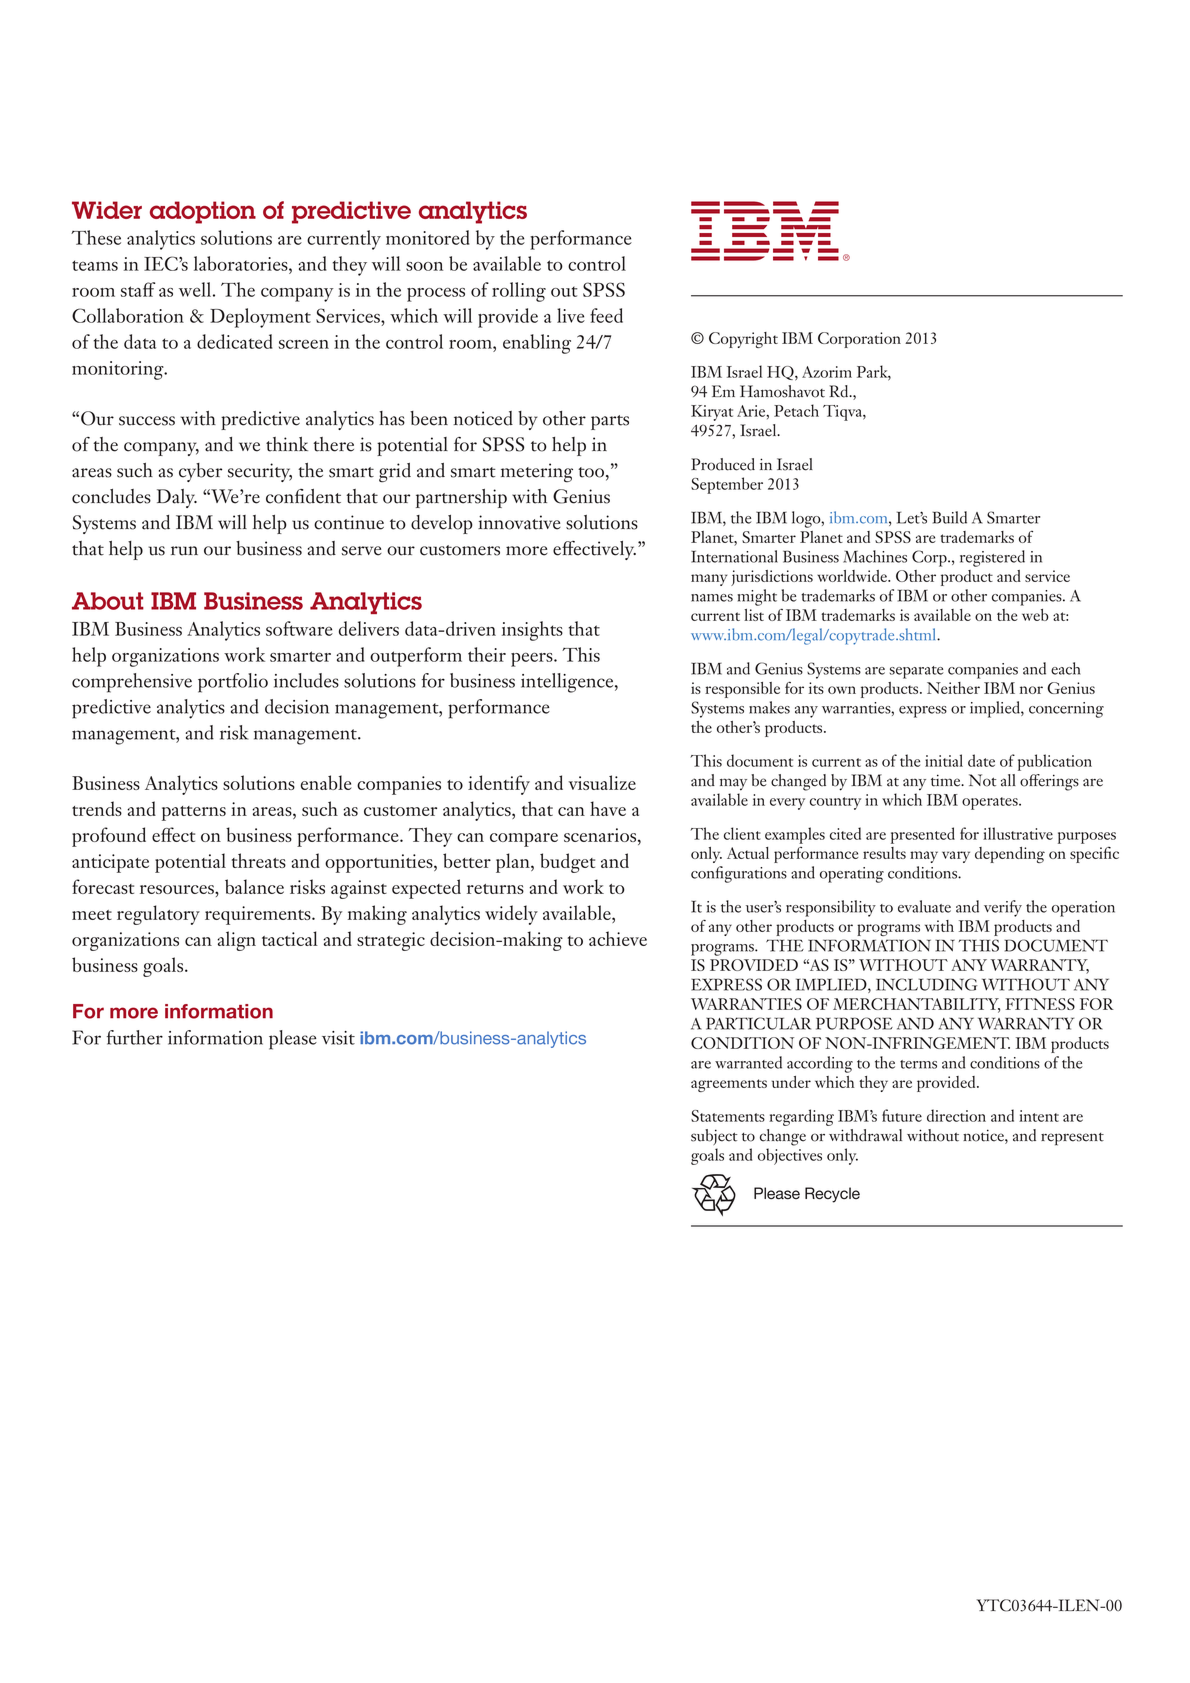 The width and height of the document is (1190, 1683). What do you see at coordinates (796, 410) in the document?
I see `Petach` at bounding box center [796, 410].
